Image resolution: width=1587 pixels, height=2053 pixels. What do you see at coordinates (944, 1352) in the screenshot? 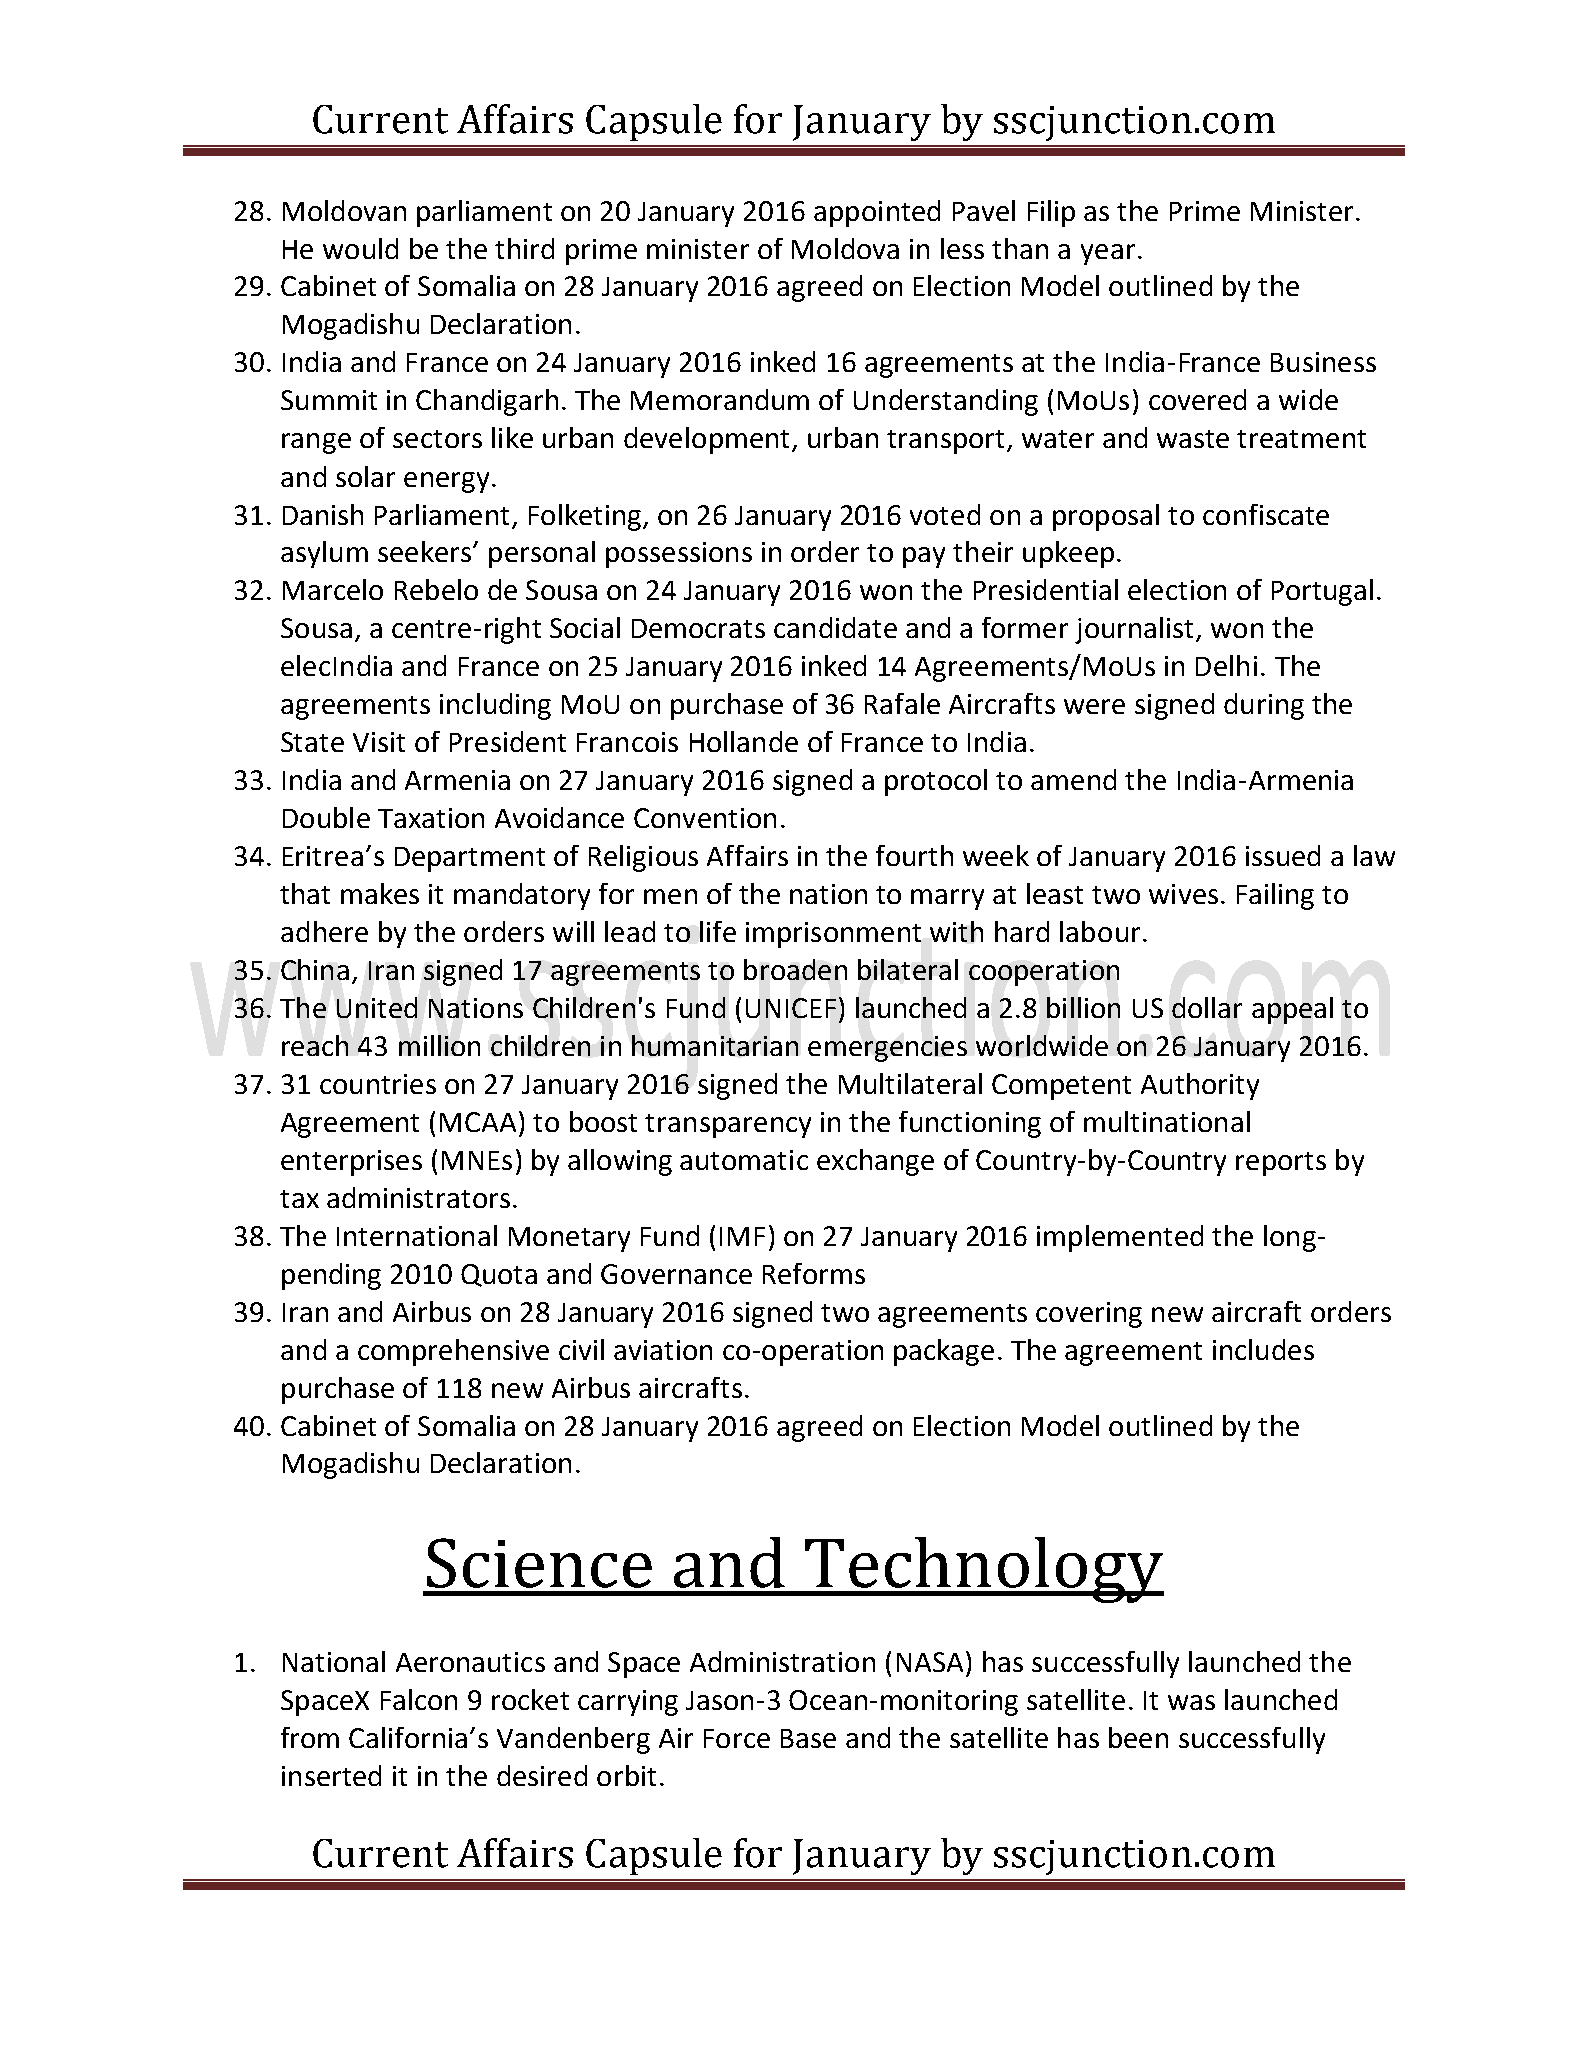
I see `package` at bounding box center [944, 1352].
